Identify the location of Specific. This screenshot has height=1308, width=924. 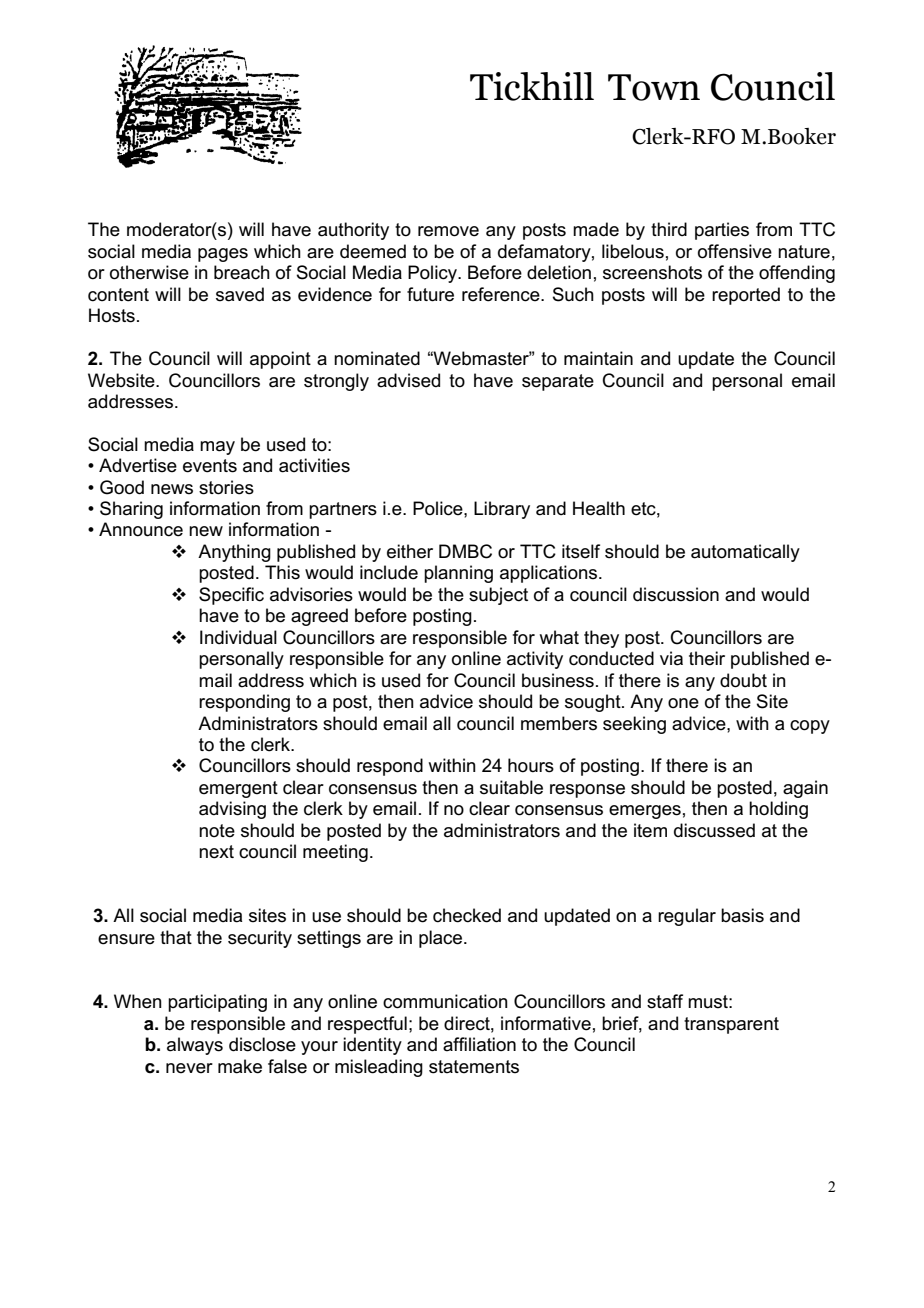
(231, 596).
